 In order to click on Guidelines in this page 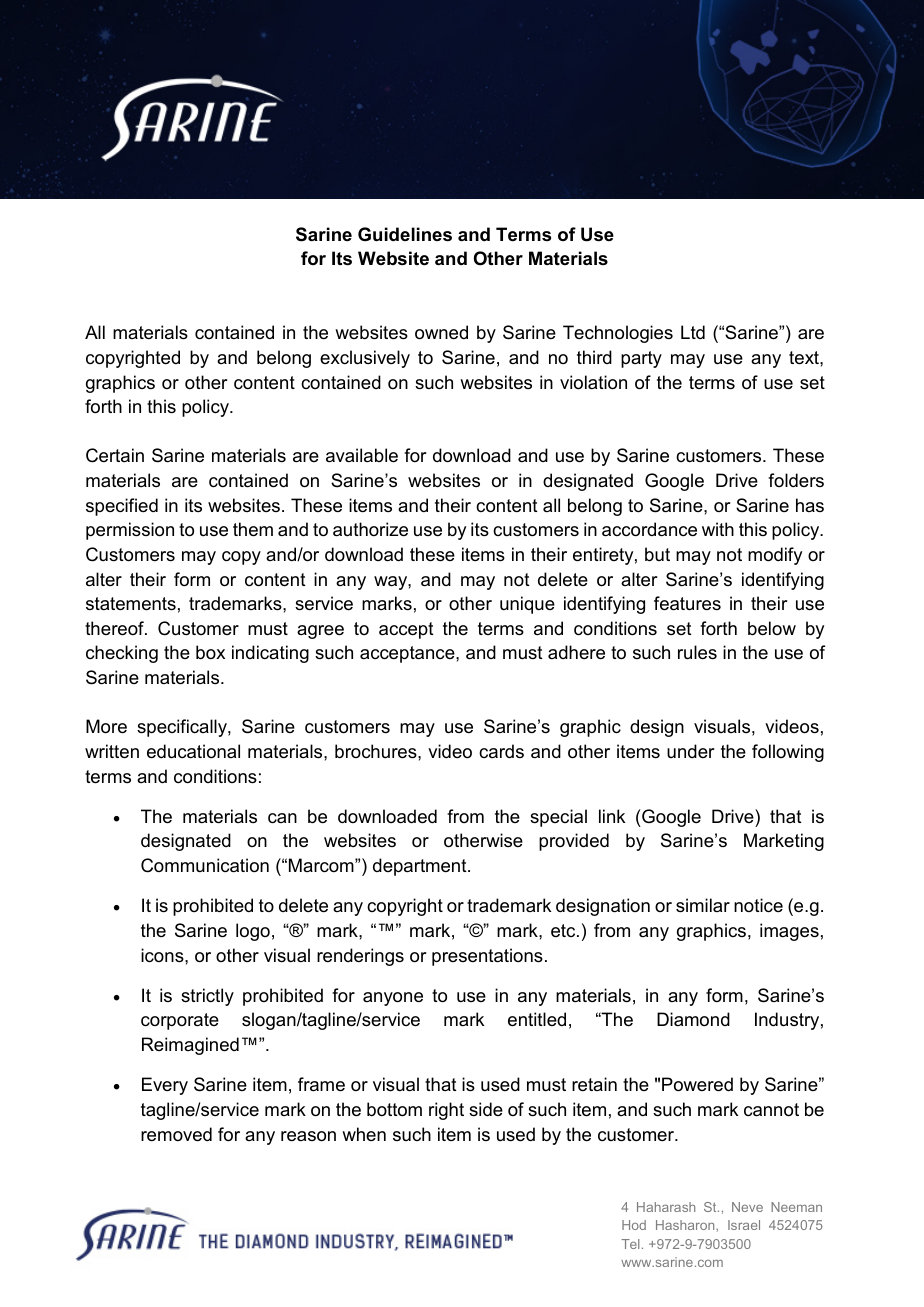, I will do `click(405, 234)`.
